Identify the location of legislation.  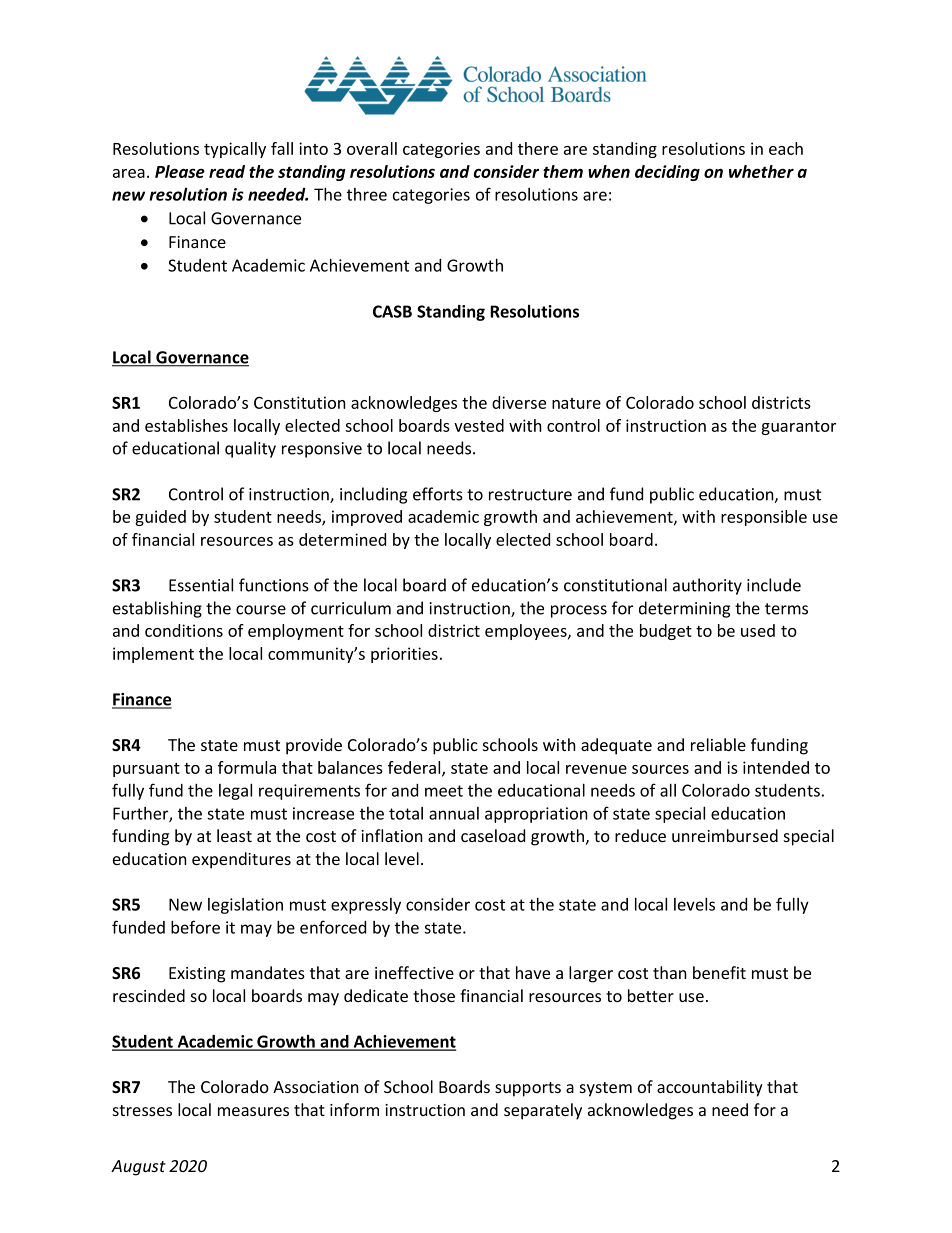
(245, 906).
